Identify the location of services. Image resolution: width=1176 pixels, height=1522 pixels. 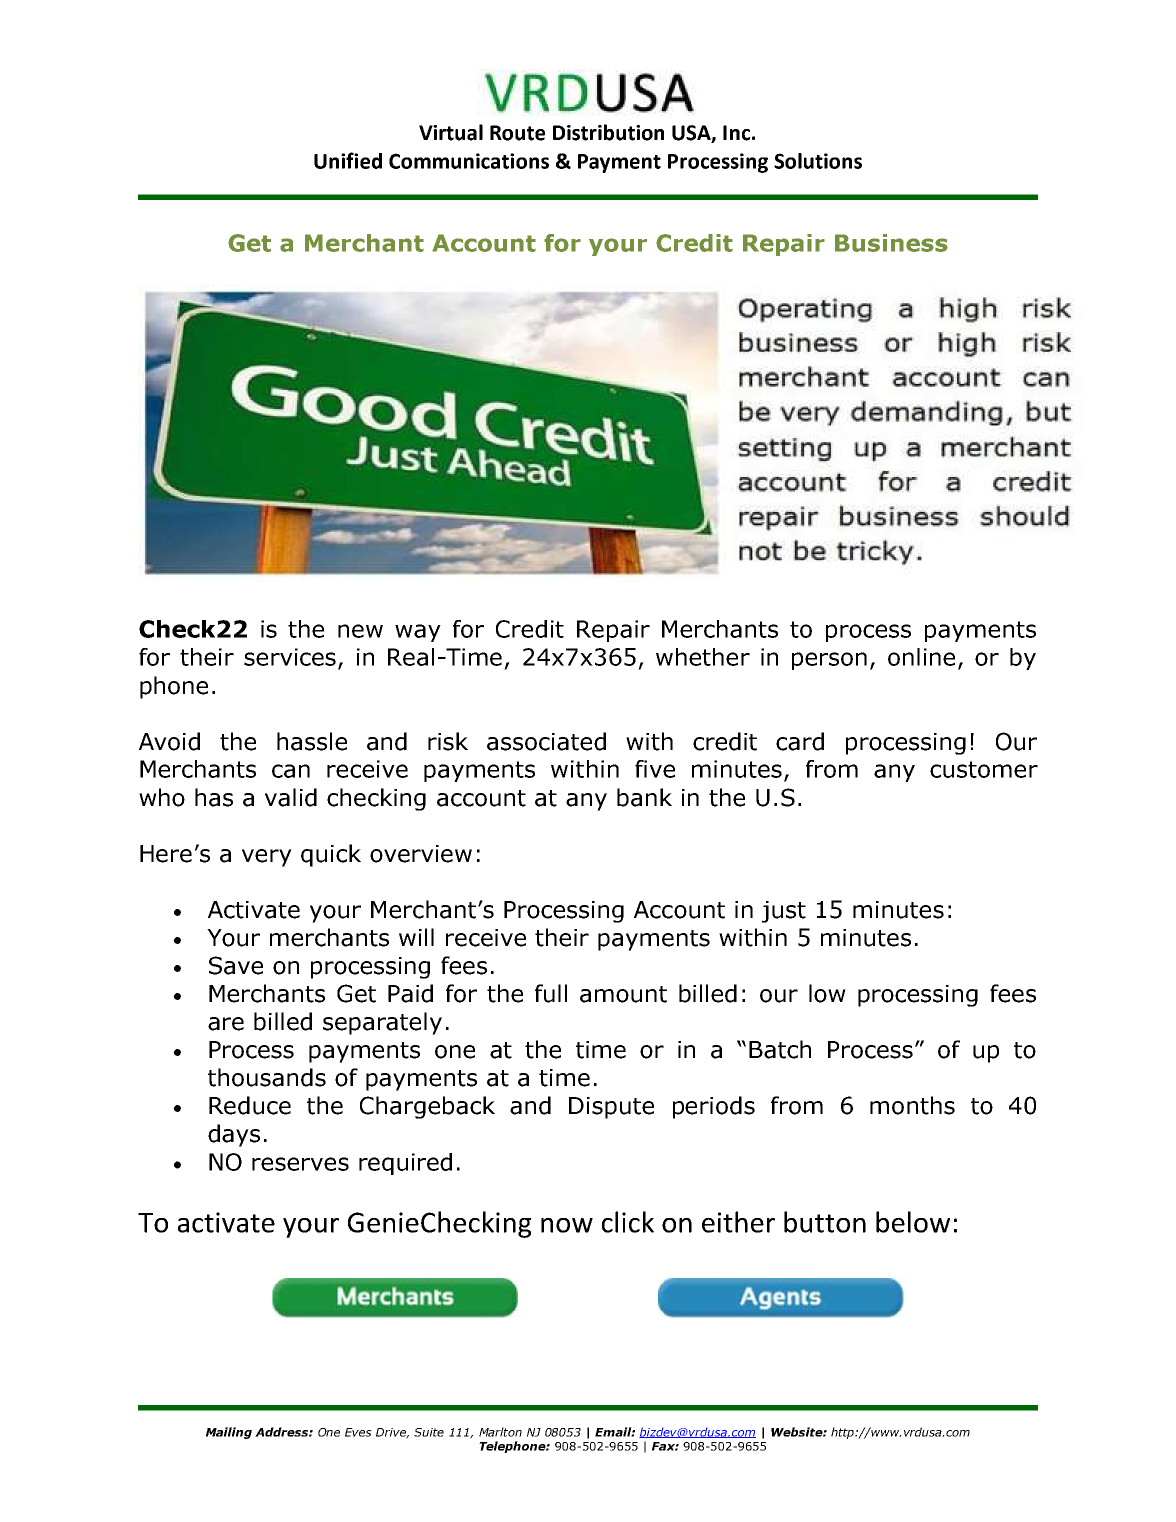
(291, 658).
